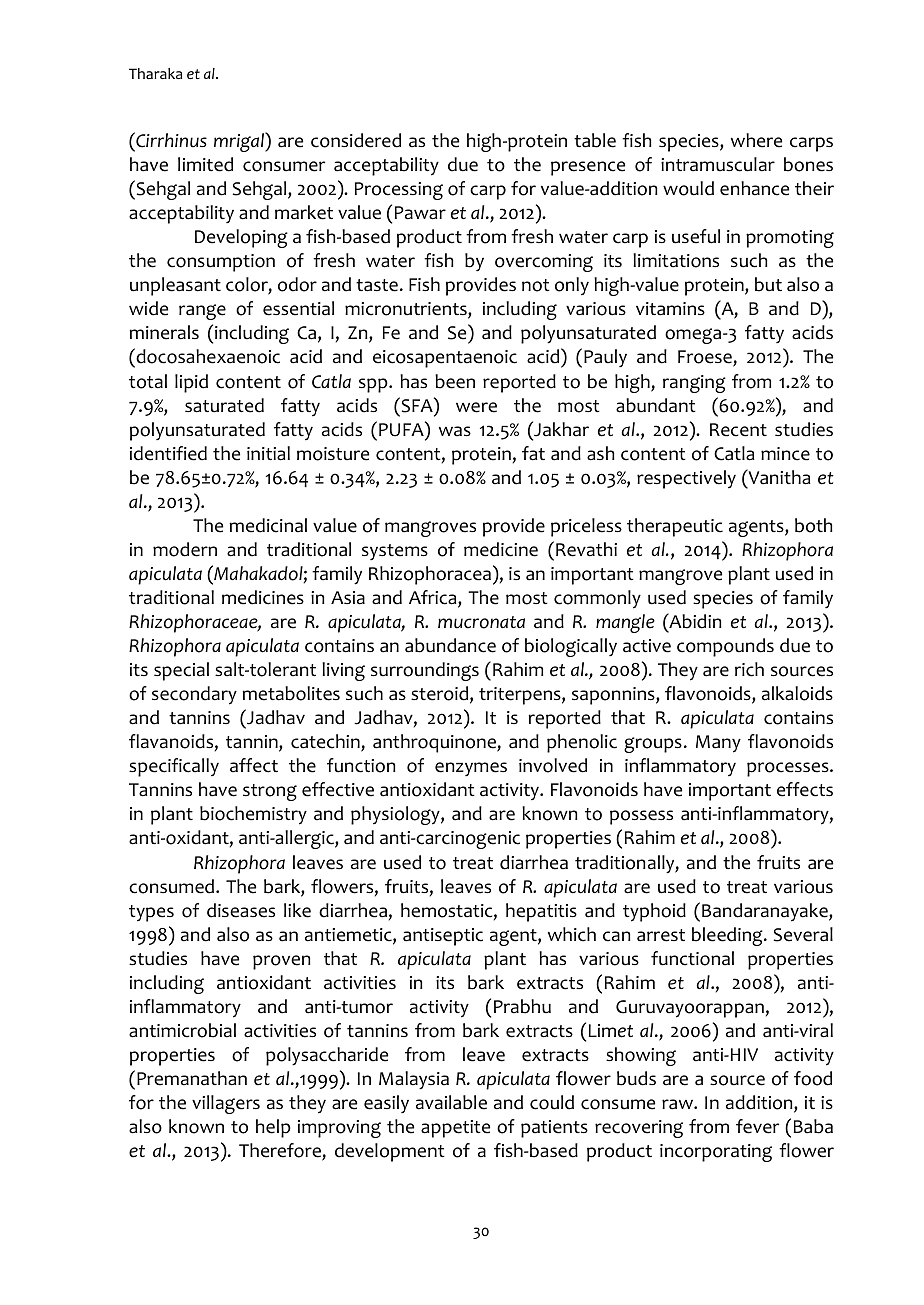 The width and height of the image is (924, 1305). What do you see at coordinates (226, 1104) in the image?
I see `villagers` at bounding box center [226, 1104].
